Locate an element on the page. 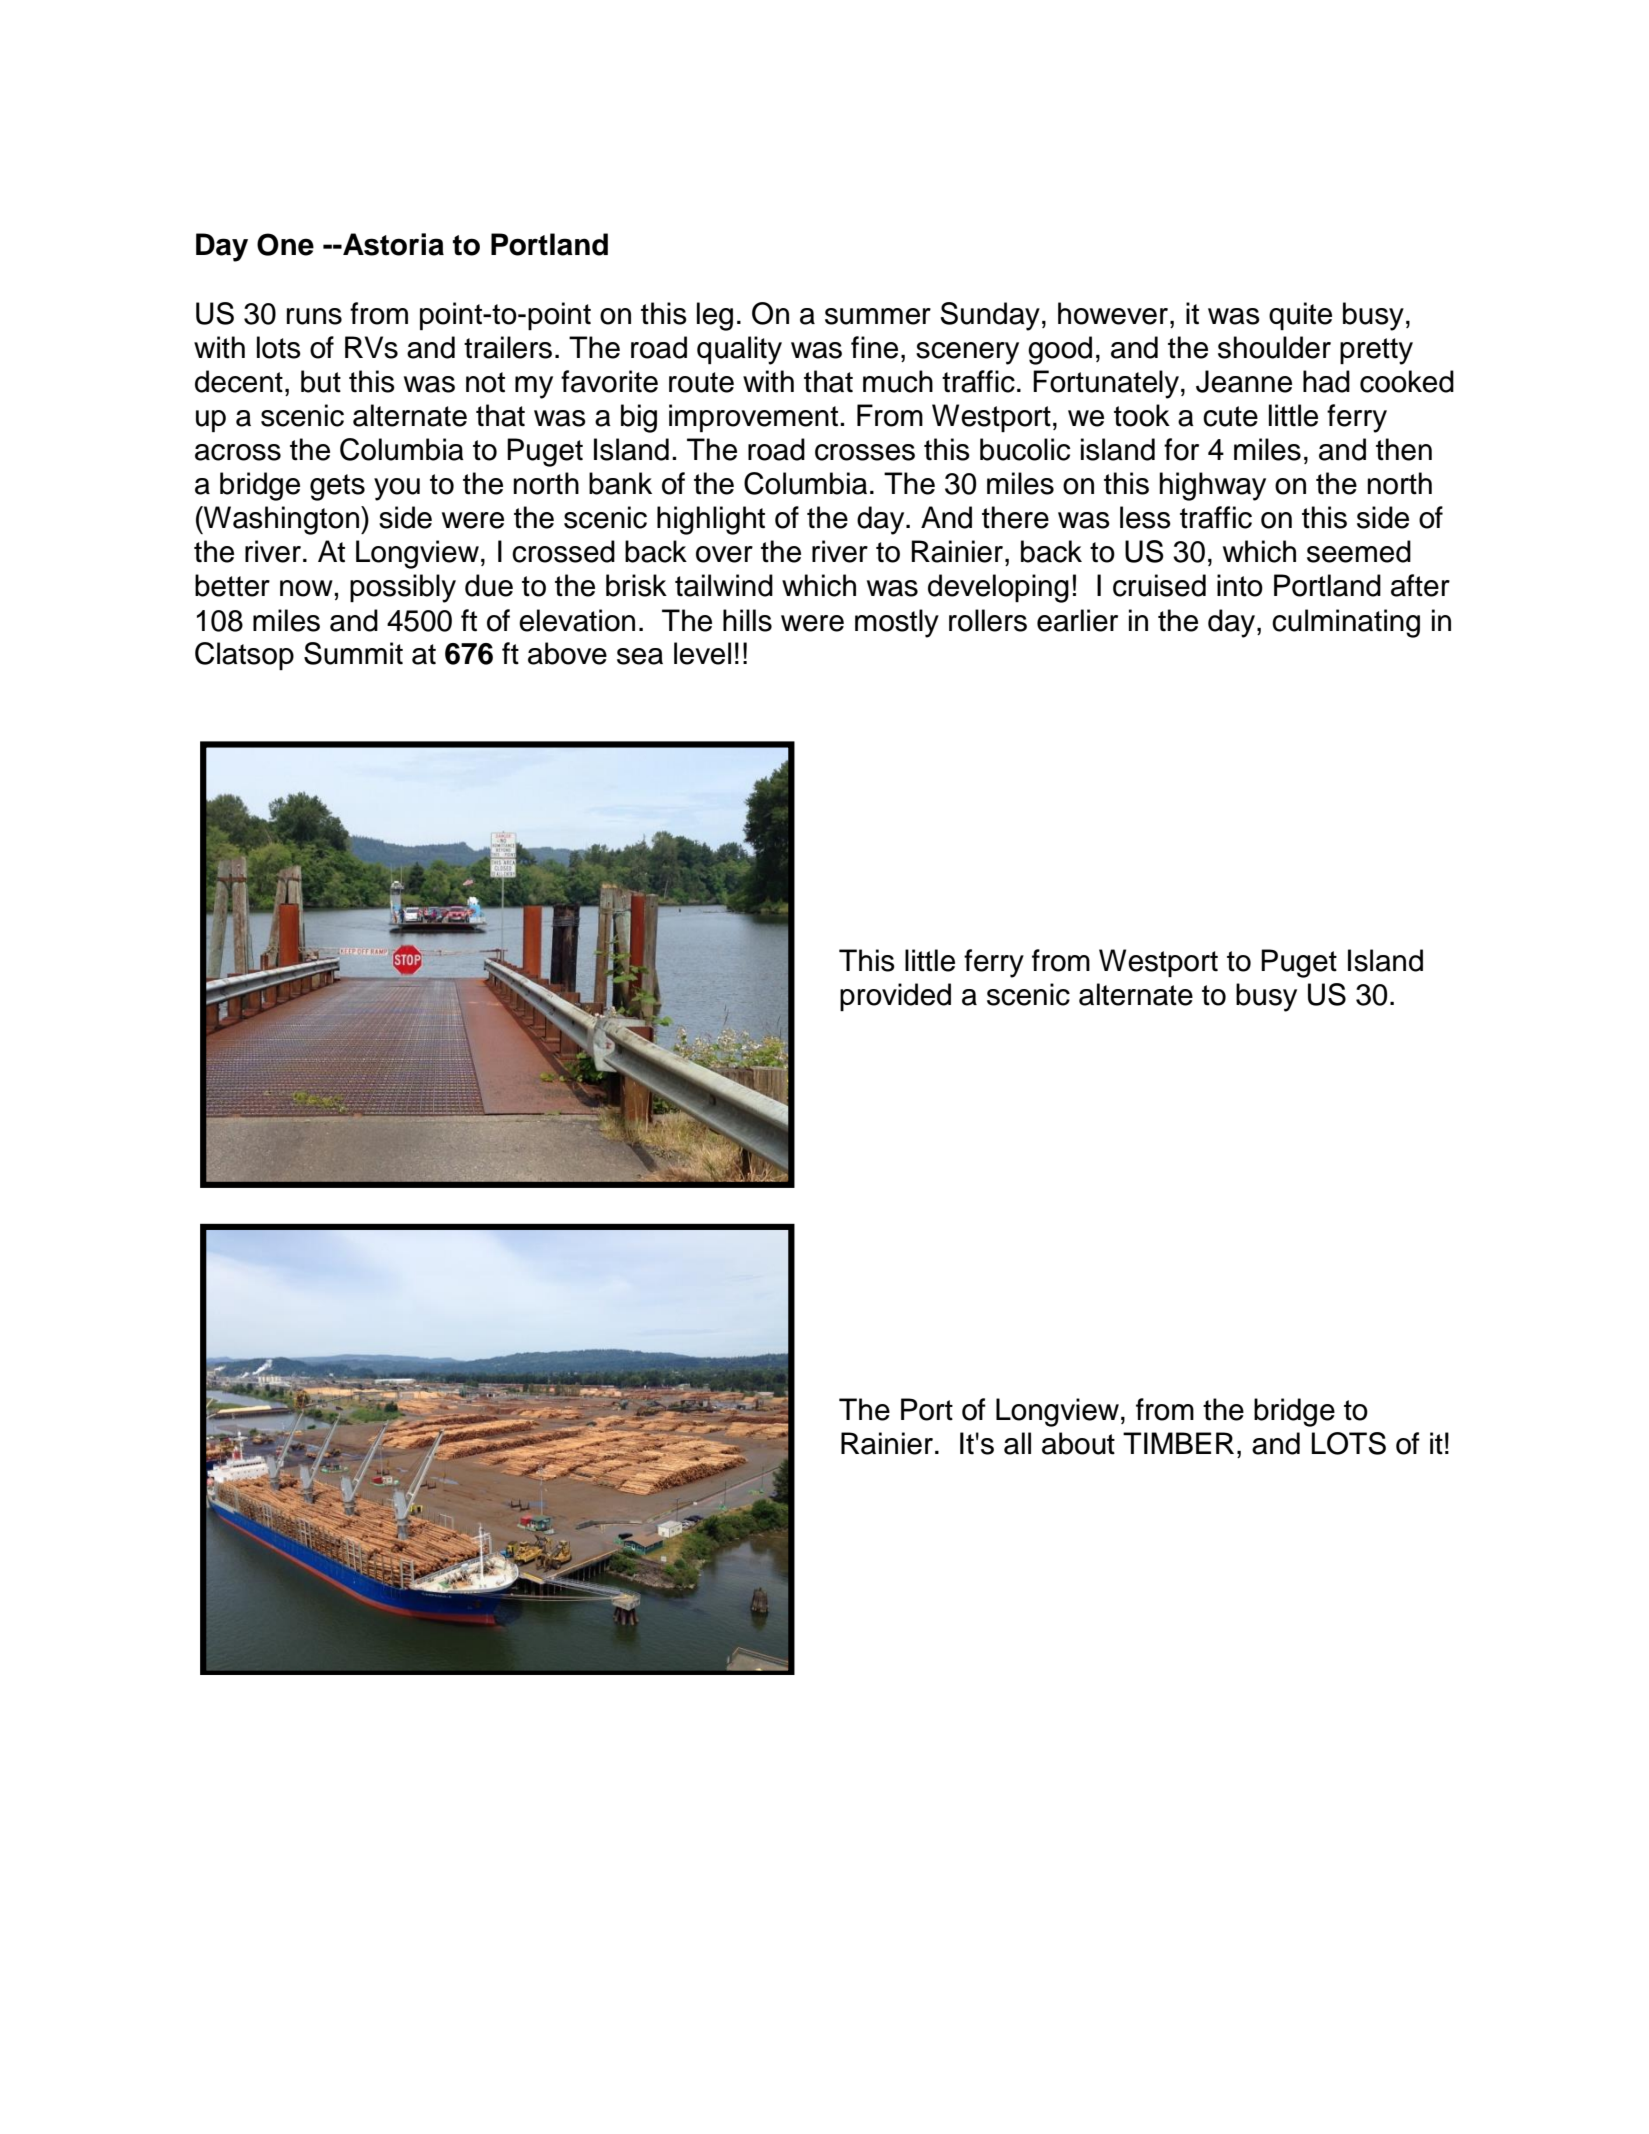  Summit is located at coordinates (353, 653).
